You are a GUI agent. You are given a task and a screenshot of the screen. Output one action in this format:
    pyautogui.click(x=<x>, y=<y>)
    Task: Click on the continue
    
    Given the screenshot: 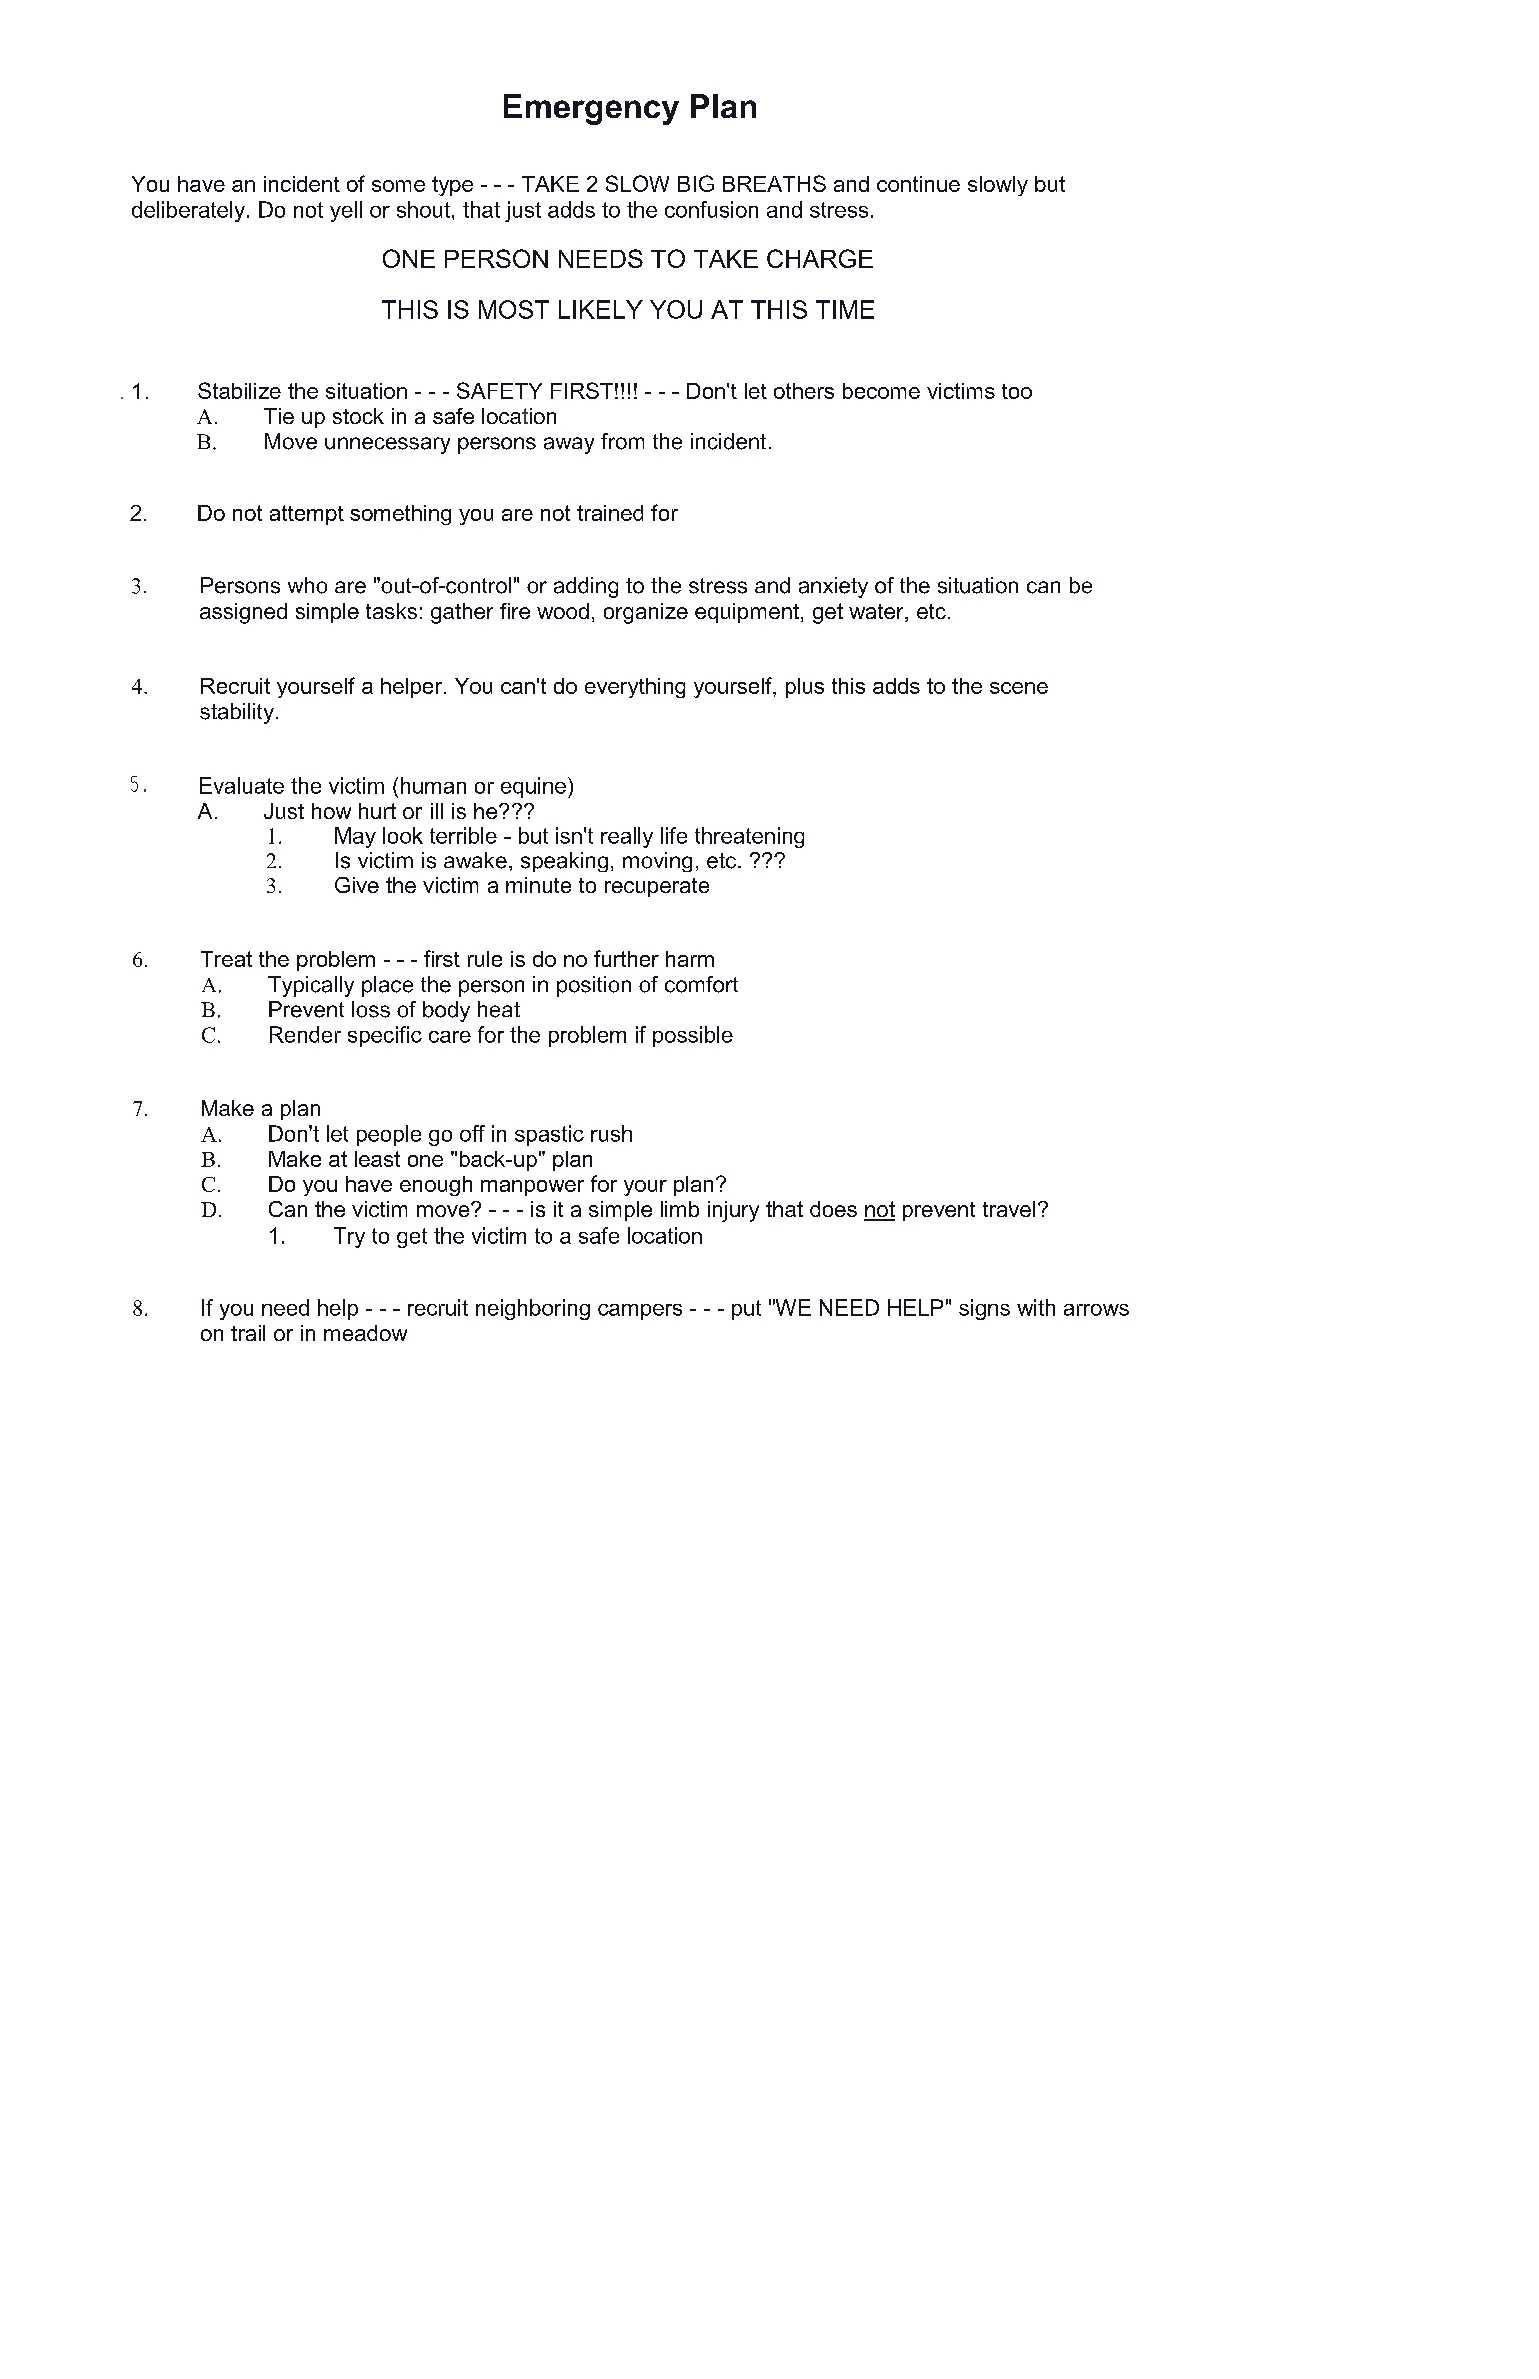 What is the action you would take?
    pyautogui.click(x=918, y=184)
